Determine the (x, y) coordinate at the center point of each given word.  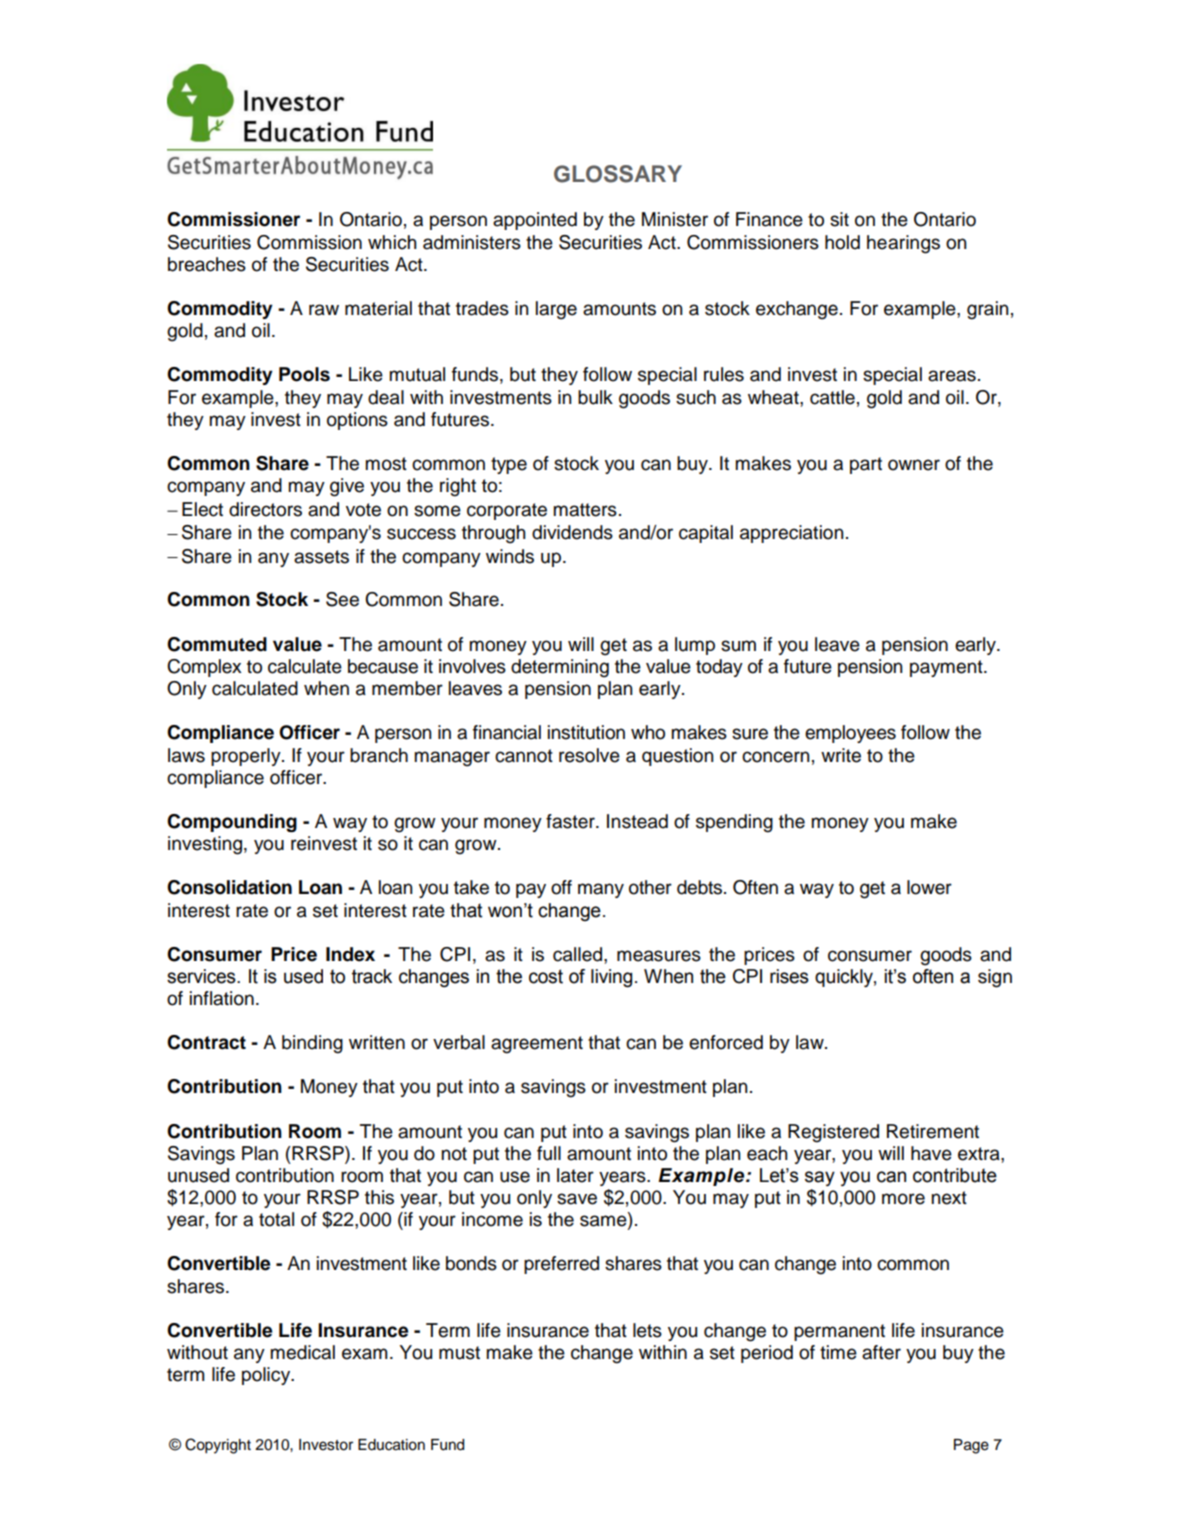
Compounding (232, 823)
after (881, 1352)
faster (571, 821)
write (841, 755)
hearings (903, 244)
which (392, 242)
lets (647, 1330)
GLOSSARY (618, 174)
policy (267, 1376)
